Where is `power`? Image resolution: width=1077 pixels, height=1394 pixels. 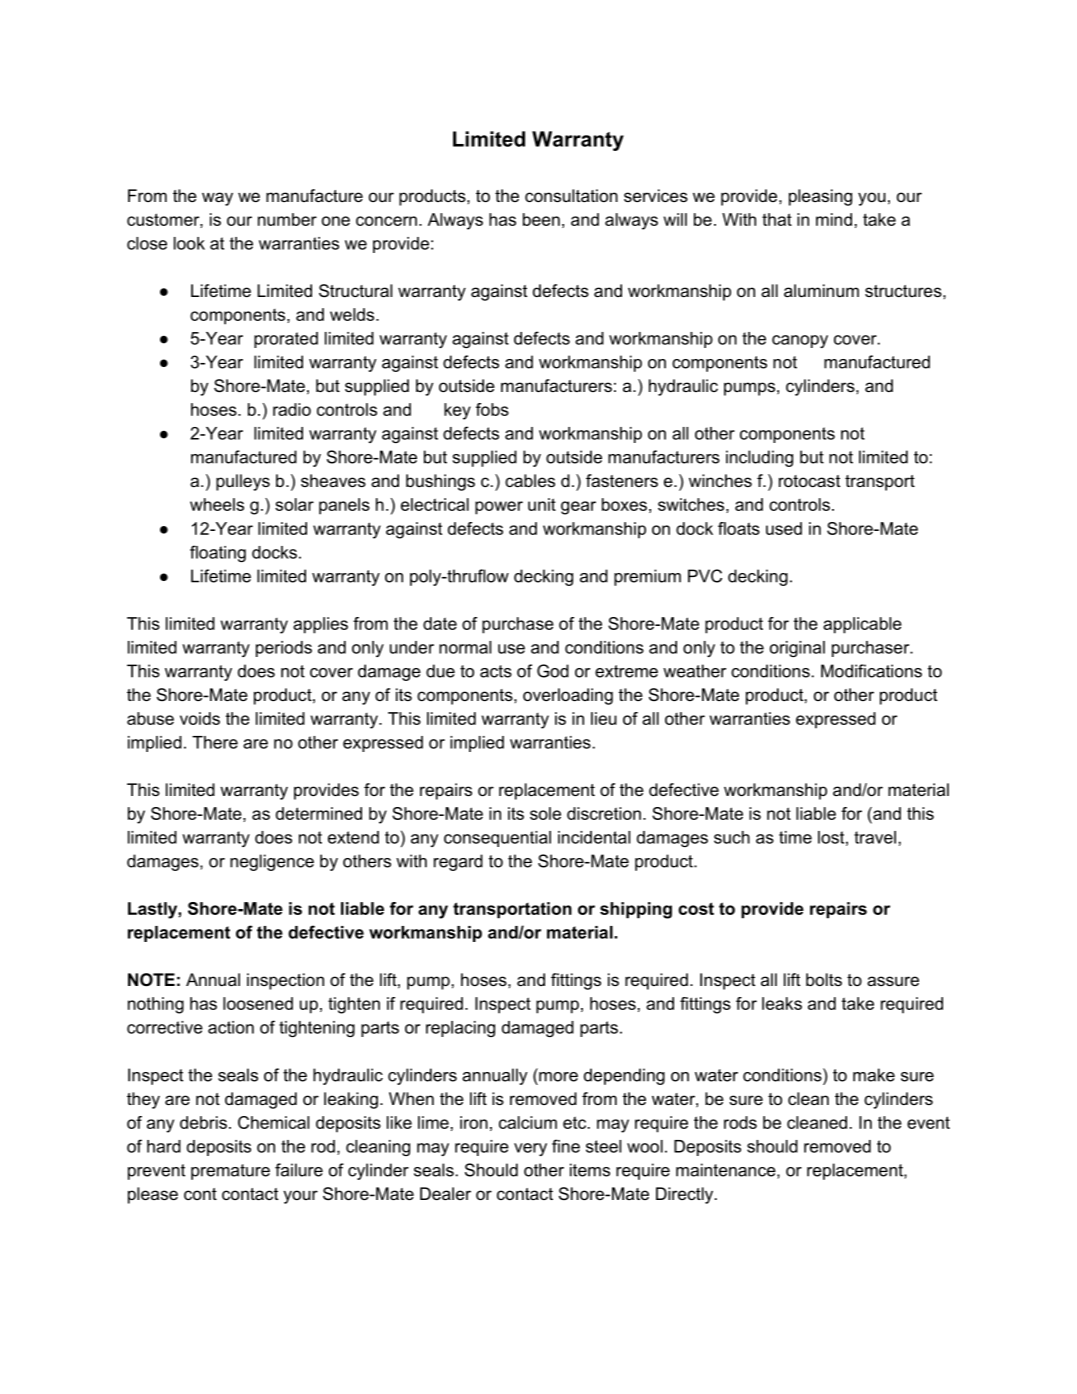 power is located at coordinates (499, 508).
